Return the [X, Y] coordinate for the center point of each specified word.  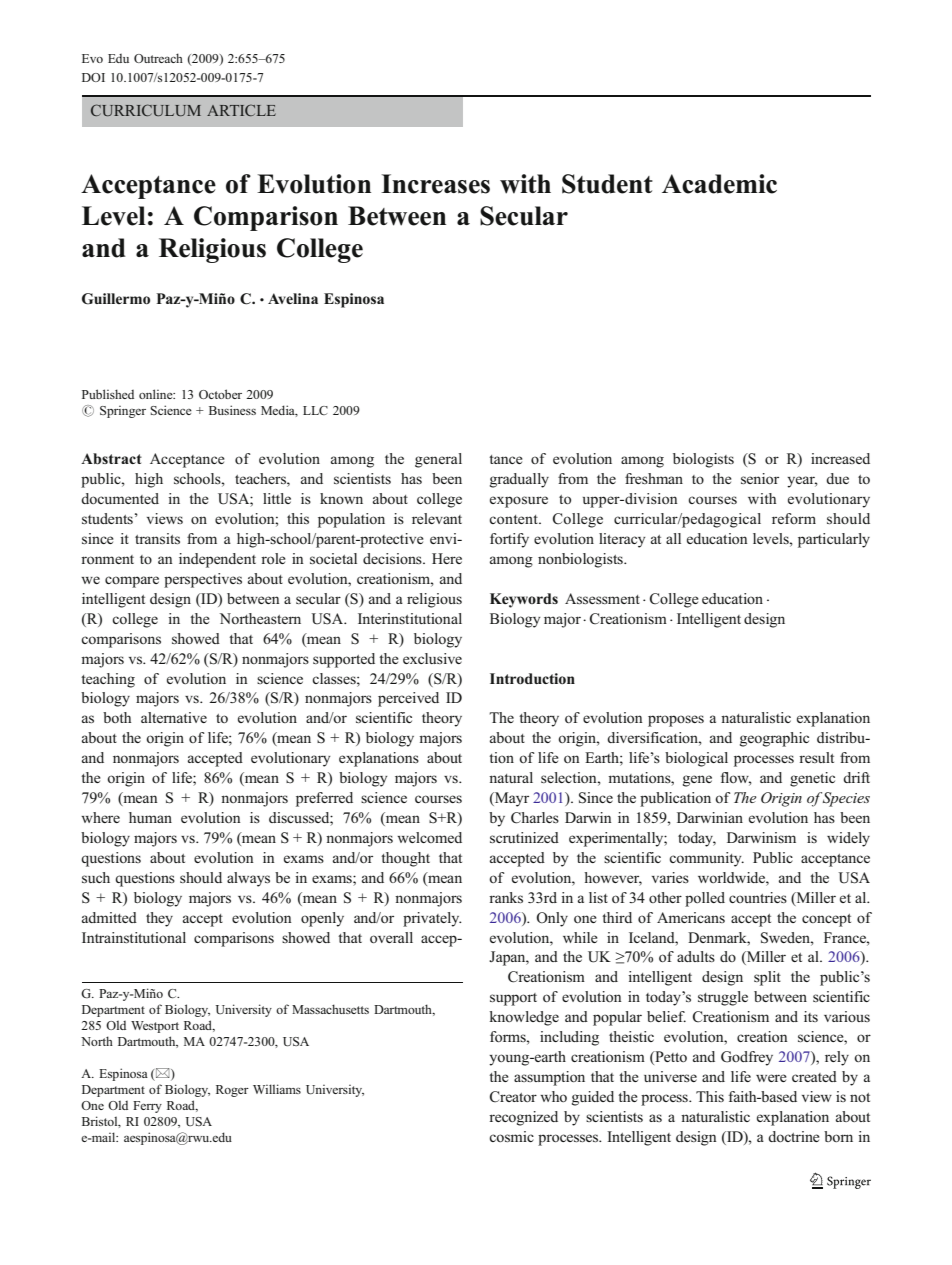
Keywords [524, 600]
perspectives [203, 580]
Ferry [147, 1107]
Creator [513, 1097]
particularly [834, 540]
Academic [719, 184]
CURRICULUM [146, 110]
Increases [435, 184]
